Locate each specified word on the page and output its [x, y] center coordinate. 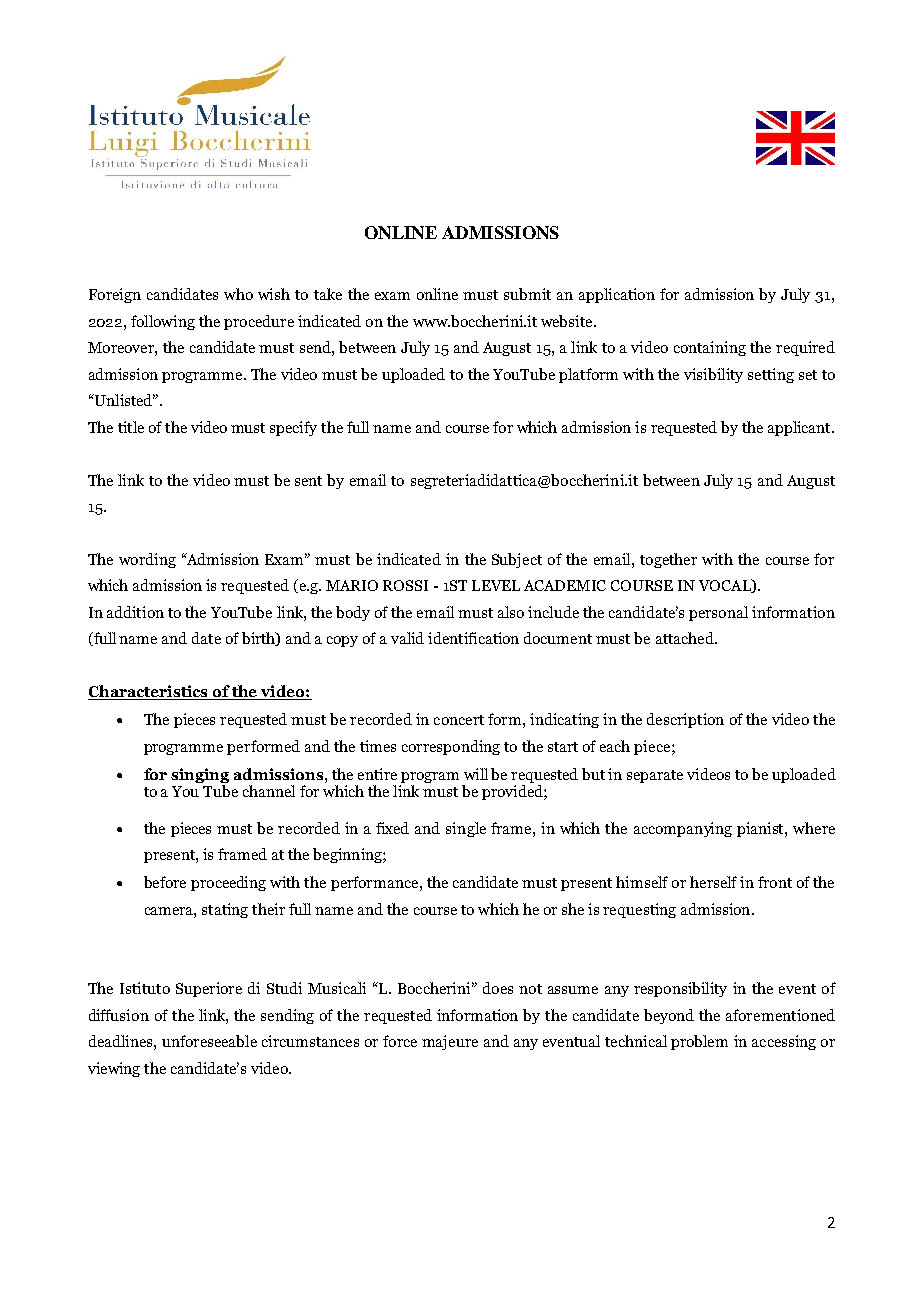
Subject [517, 560]
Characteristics [149, 692]
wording [147, 560]
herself [713, 882]
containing [710, 348]
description [685, 720]
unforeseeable [209, 1041]
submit [527, 294]
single [466, 829]
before [165, 882]
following [163, 322]
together [668, 560]
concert [459, 720]
